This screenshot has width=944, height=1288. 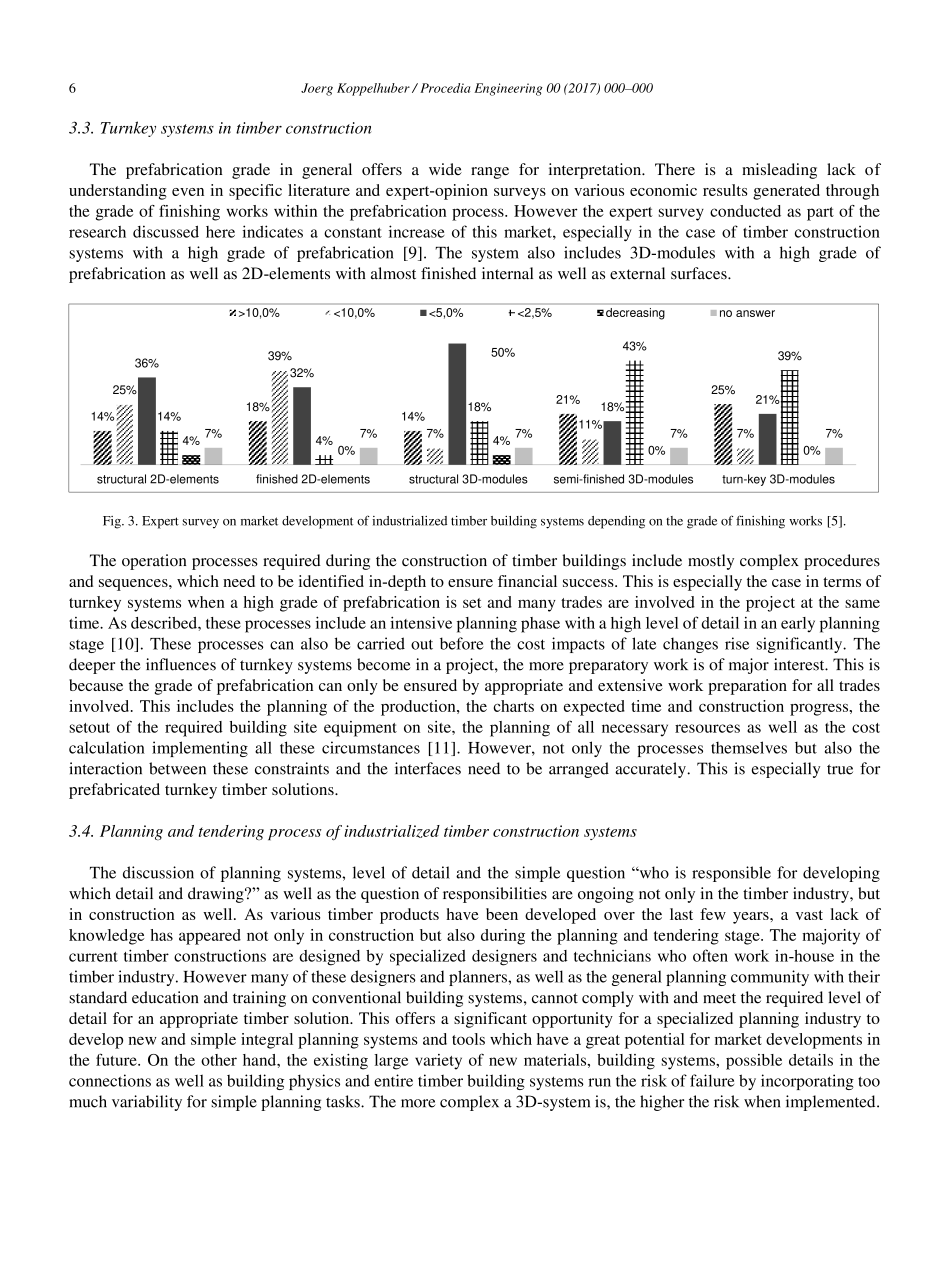 What do you see at coordinates (158, 872) in the screenshot?
I see `discussion` at bounding box center [158, 872].
